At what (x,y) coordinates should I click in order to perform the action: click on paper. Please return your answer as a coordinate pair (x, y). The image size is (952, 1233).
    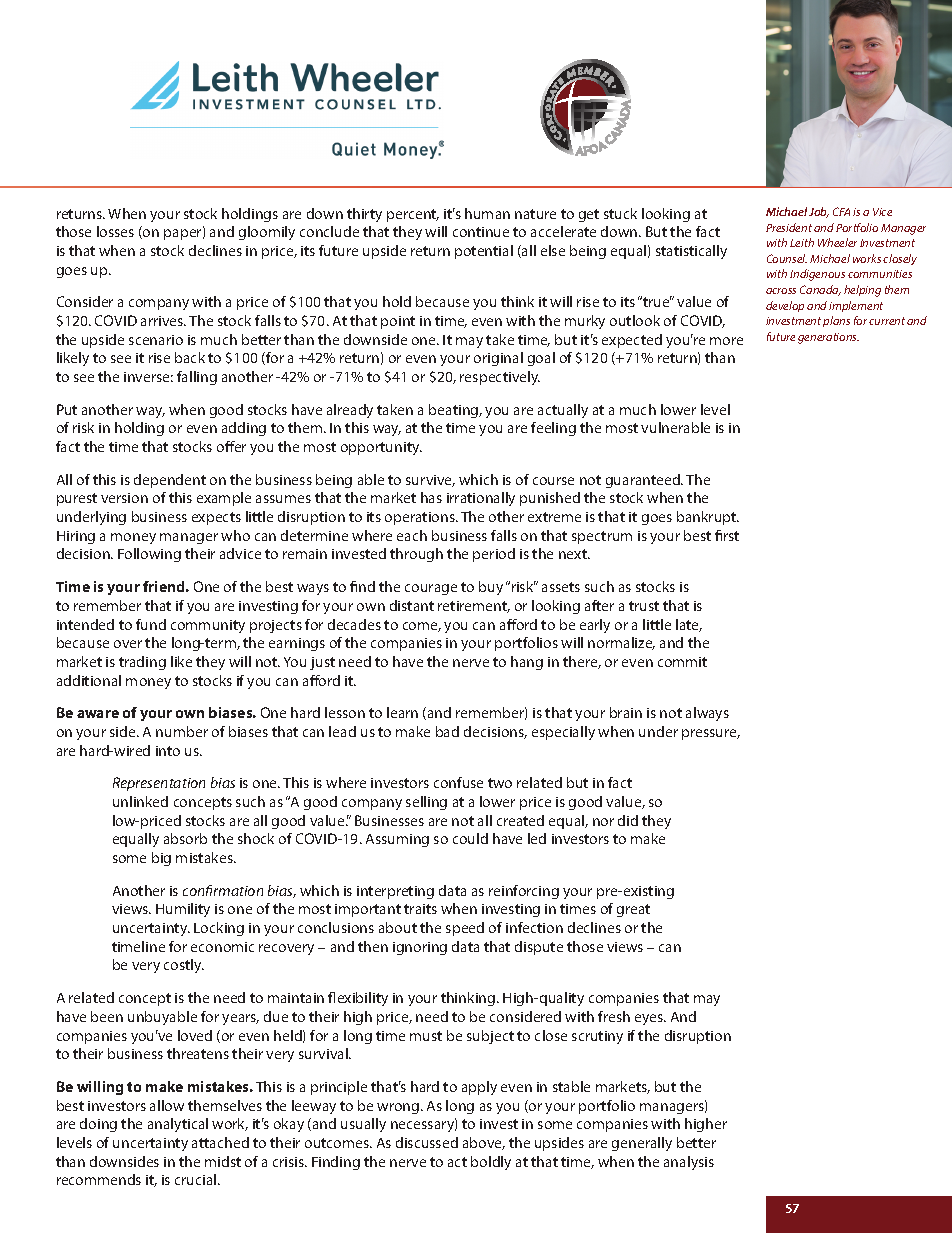
    Looking at the image, I should click on (184, 234).
